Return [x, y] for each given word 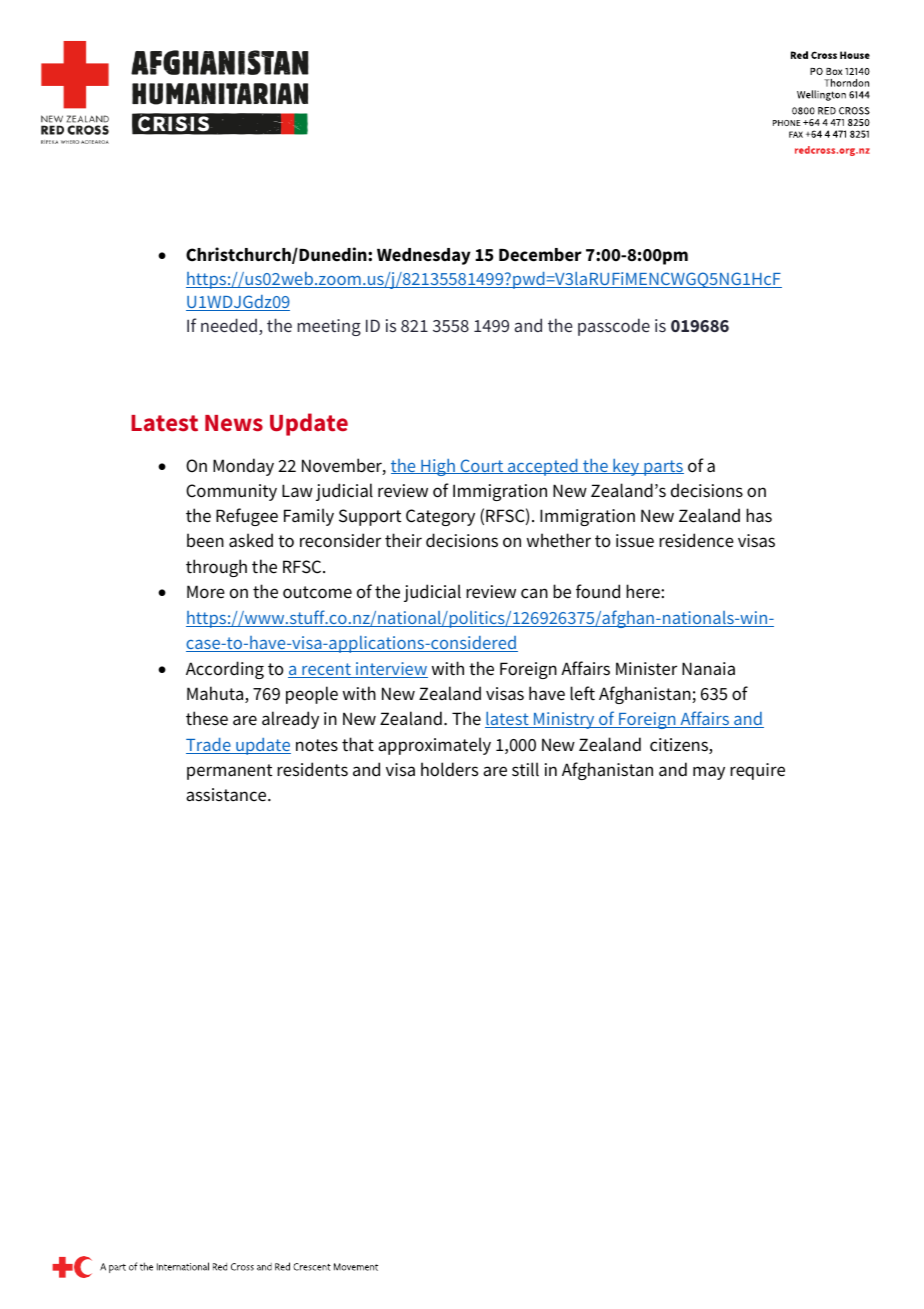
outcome [317, 592]
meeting [329, 327]
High [438, 467]
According [225, 670]
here [644, 591]
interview [391, 670]
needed [229, 325]
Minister [646, 669]
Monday [243, 467]
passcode [614, 327]
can [534, 593]
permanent [229, 772]
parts [663, 468]
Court [482, 466]
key [626, 467]
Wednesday [424, 256]
